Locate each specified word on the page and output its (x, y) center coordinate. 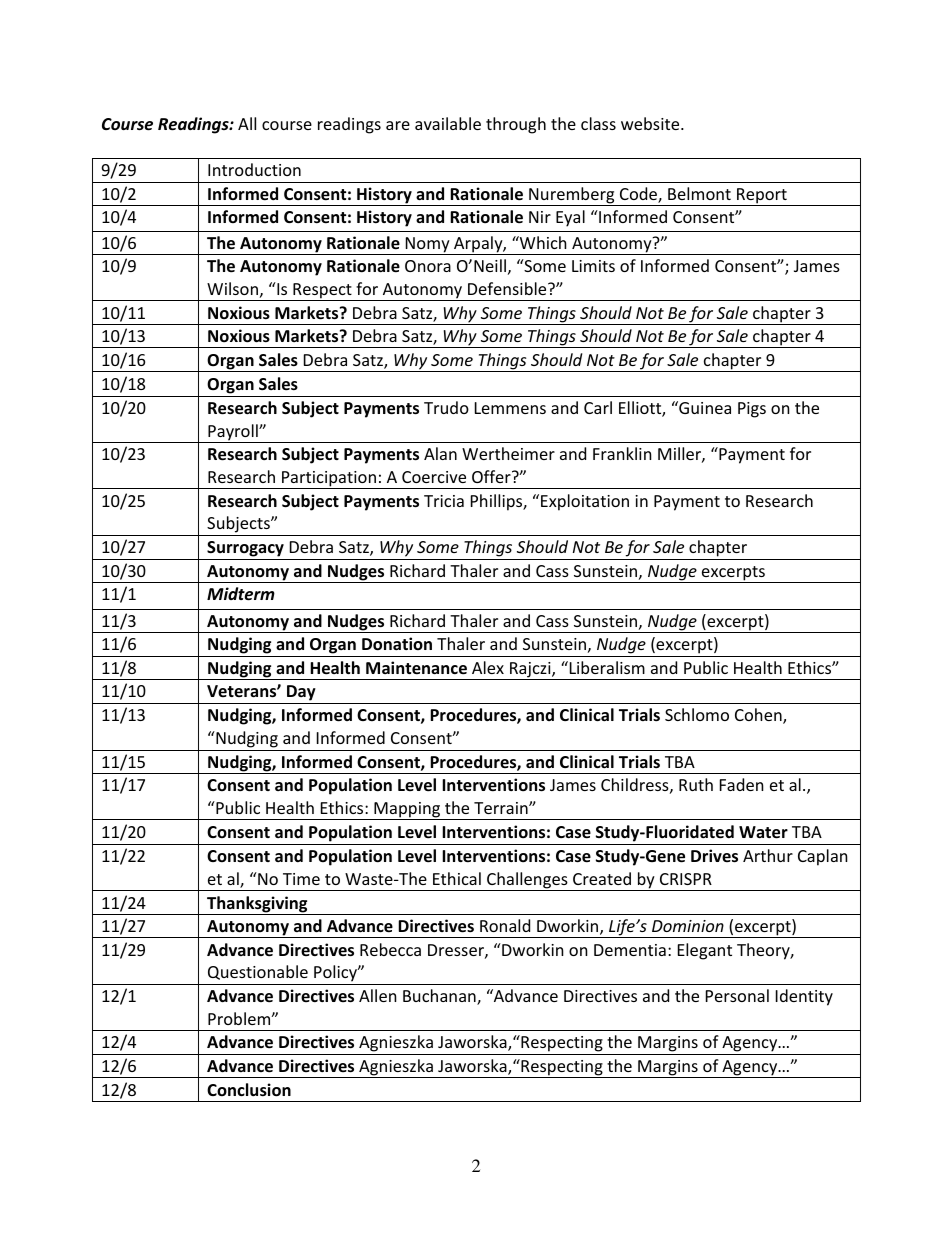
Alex (488, 667)
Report (762, 197)
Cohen (759, 716)
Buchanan (440, 997)
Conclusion (249, 1090)
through (516, 125)
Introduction (254, 169)
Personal (737, 995)
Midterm (241, 594)
